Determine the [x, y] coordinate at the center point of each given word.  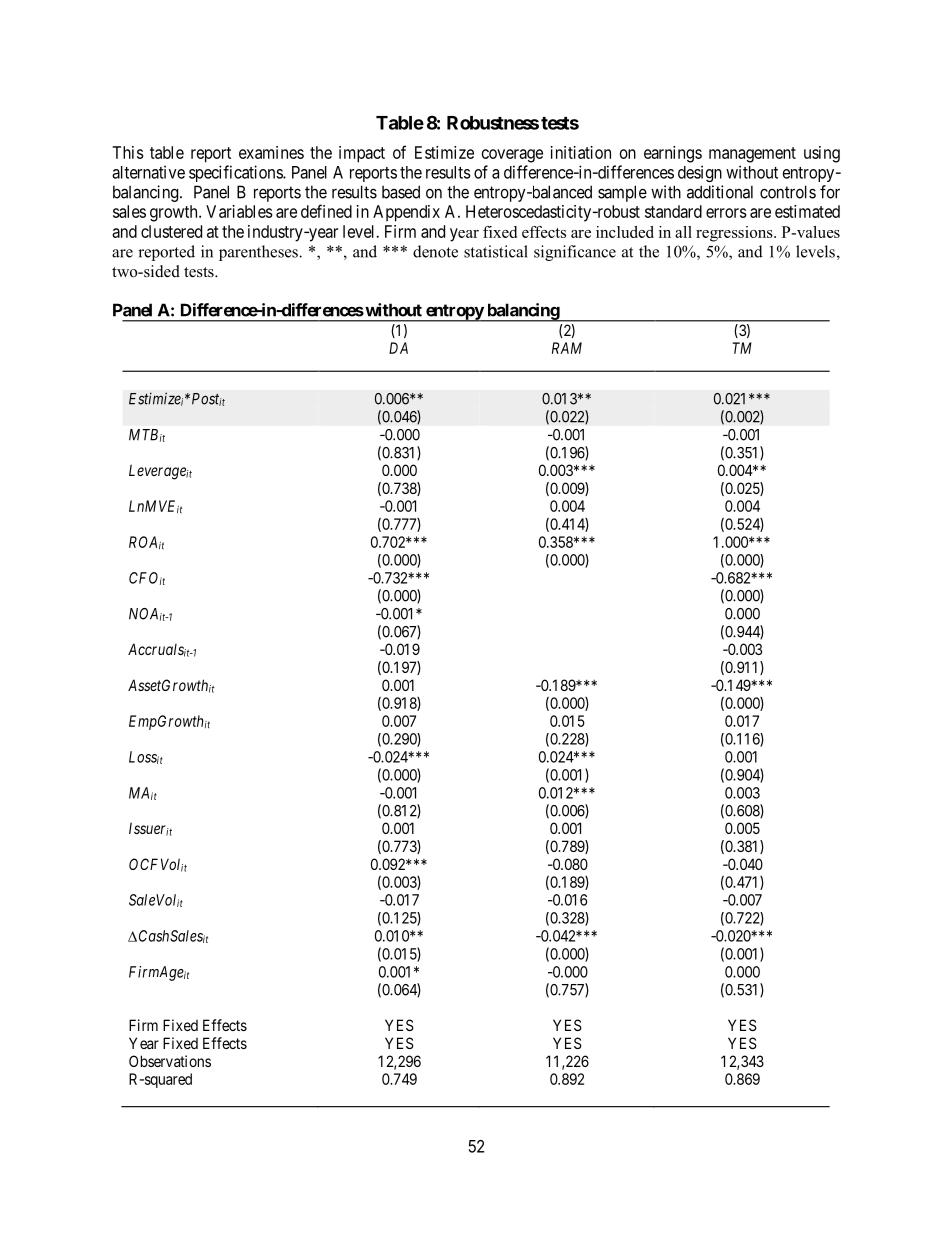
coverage [512, 156]
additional [720, 192]
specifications [236, 173]
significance [575, 253]
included [625, 232]
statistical [496, 251]
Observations [170, 1061]
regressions [735, 234]
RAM [567, 348]
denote [435, 251]
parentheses [259, 253]
